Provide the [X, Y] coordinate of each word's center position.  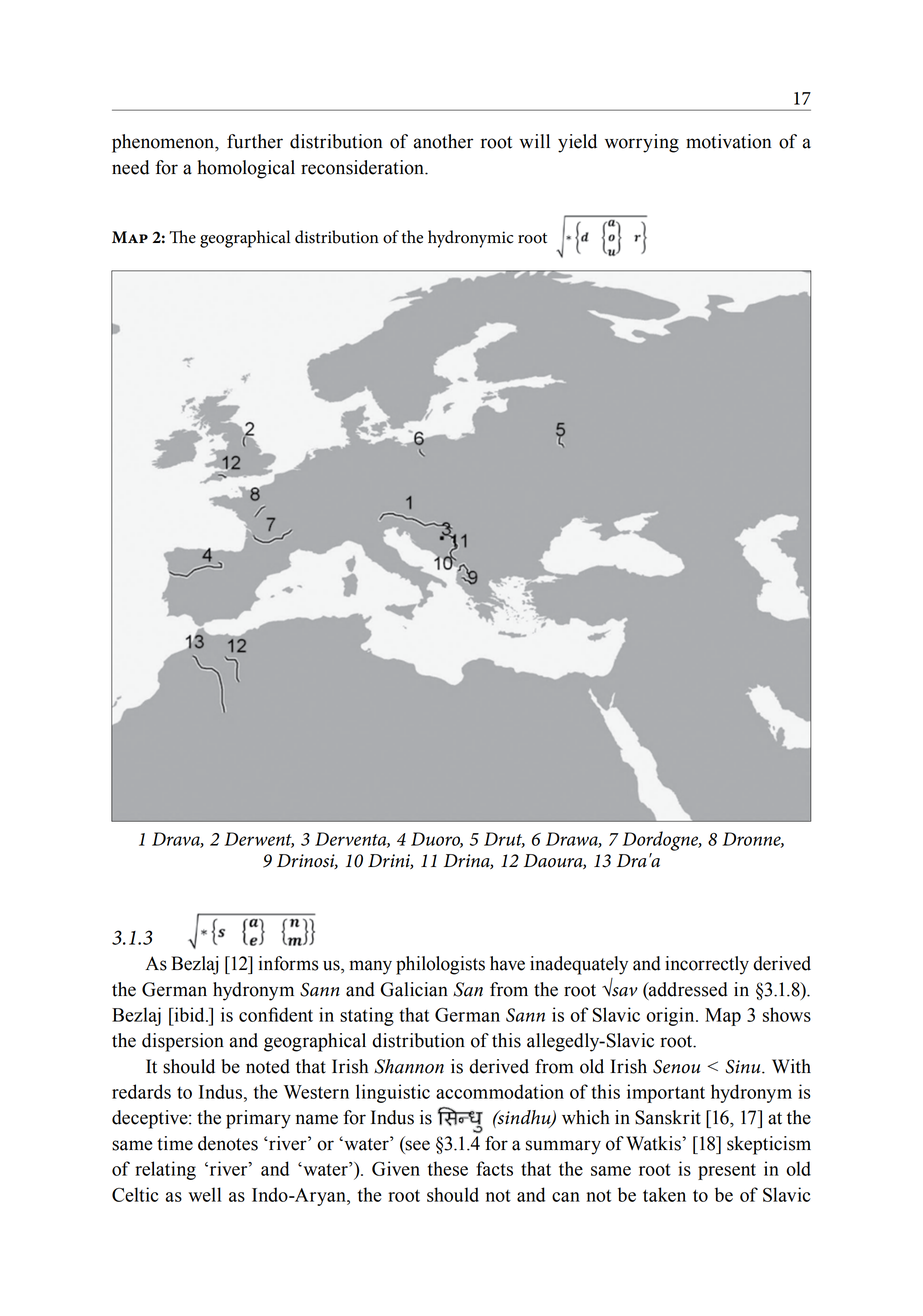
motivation [728, 141]
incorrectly [707, 965]
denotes [228, 1143]
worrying [642, 143]
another [443, 141]
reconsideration [363, 167]
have [507, 963]
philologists [440, 965]
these [448, 1168]
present [727, 1171]
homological [246, 169]
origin [671, 1016]
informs [289, 963]
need [130, 167]
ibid [189, 1014]
